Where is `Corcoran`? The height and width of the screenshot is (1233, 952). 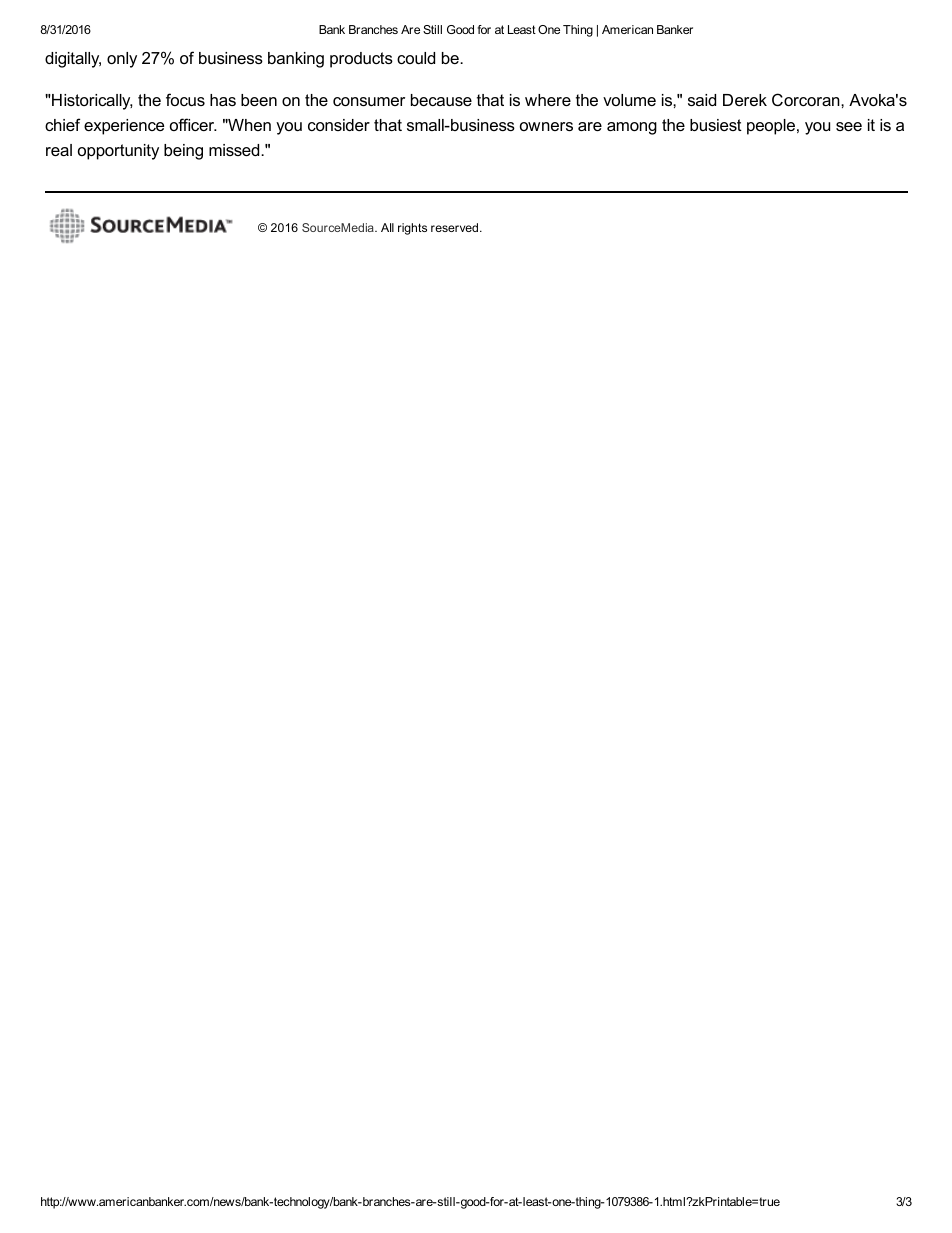
Corcoran is located at coordinates (807, 99).
